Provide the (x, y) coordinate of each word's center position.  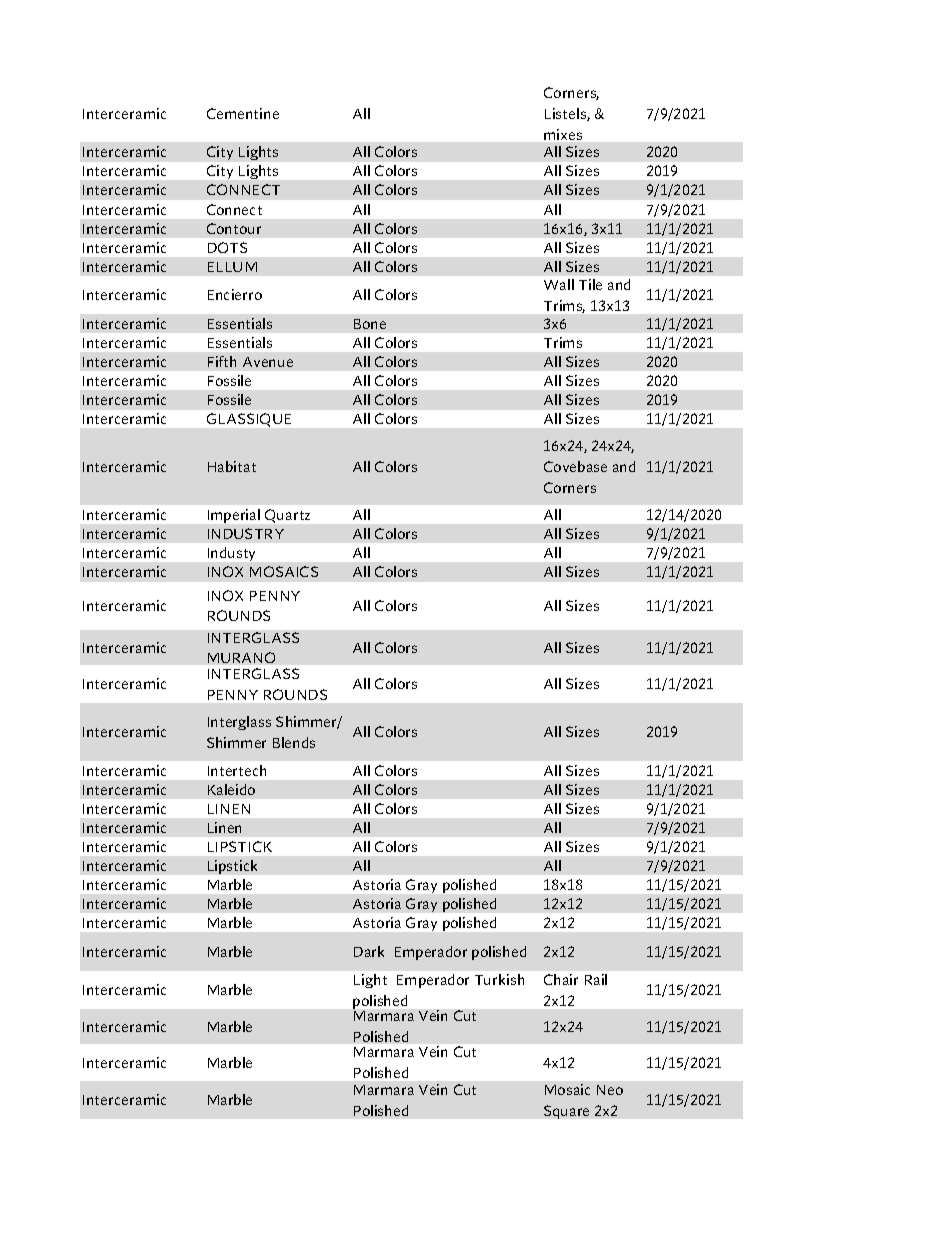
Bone (370, 324)
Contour (234, 228)
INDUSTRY (246, 533)
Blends (294, 742)
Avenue (268, 362)
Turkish (499, 979)
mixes (563, 134)
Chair (561, 979)
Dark (369, 951)
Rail (596, 979)
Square (566, 1112)
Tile (590, 284)
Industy (231, 554)
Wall (559, 284)
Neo (610, 1090)
